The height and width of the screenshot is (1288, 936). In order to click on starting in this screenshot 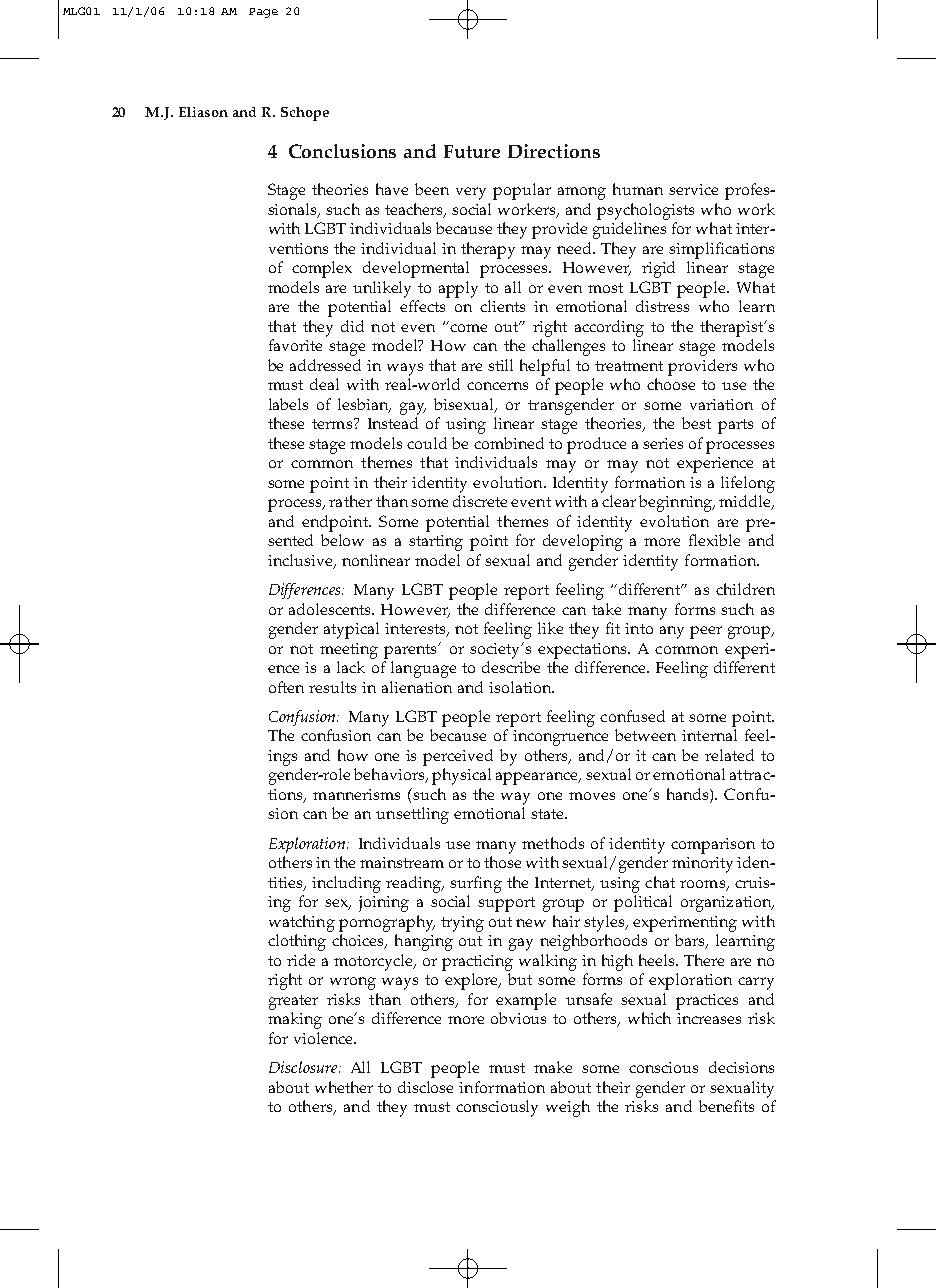, I will do `click(436, 543)`.
